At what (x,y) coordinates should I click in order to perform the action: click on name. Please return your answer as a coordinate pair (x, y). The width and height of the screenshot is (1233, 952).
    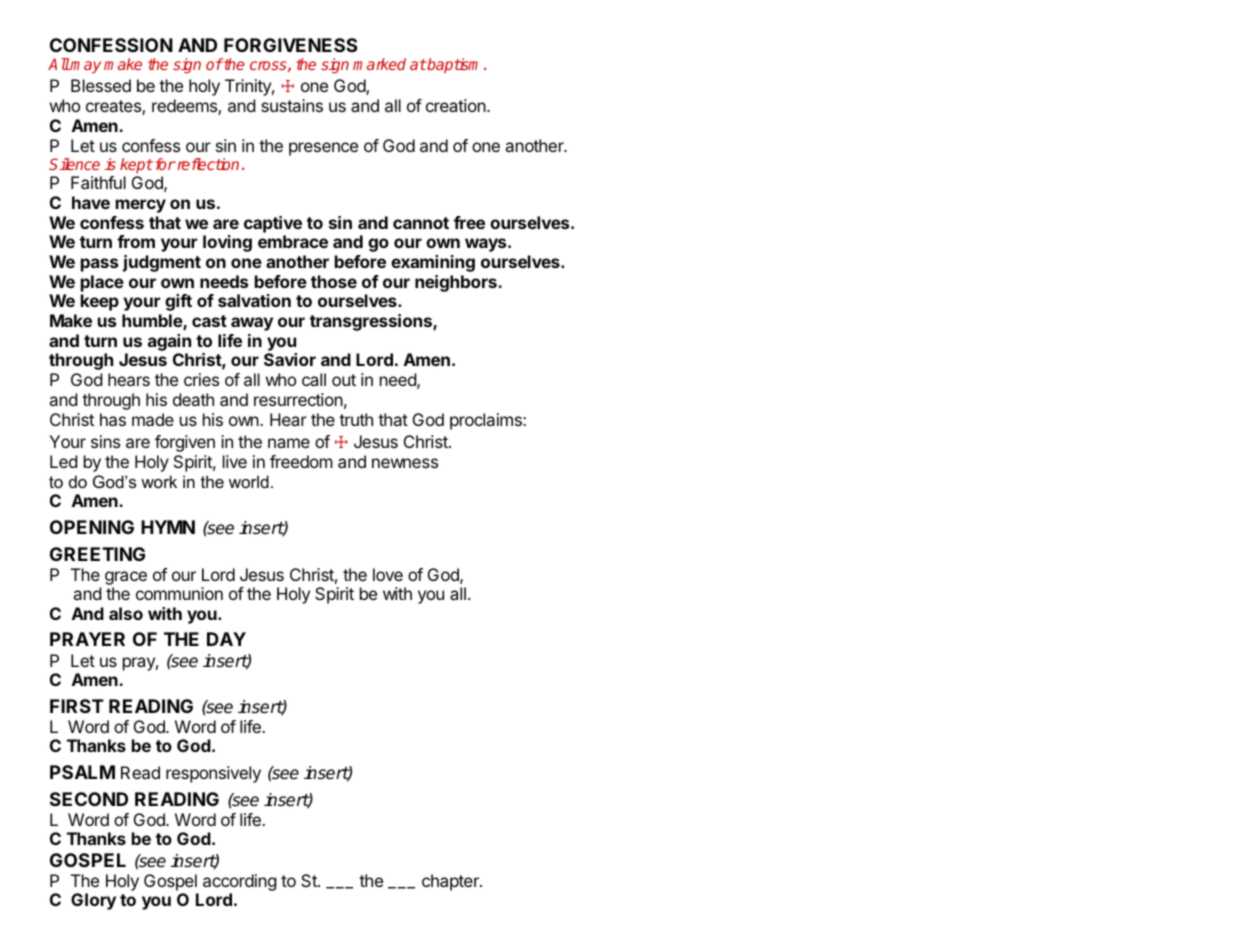
    Looking at the image, I should click on (289, 443).
